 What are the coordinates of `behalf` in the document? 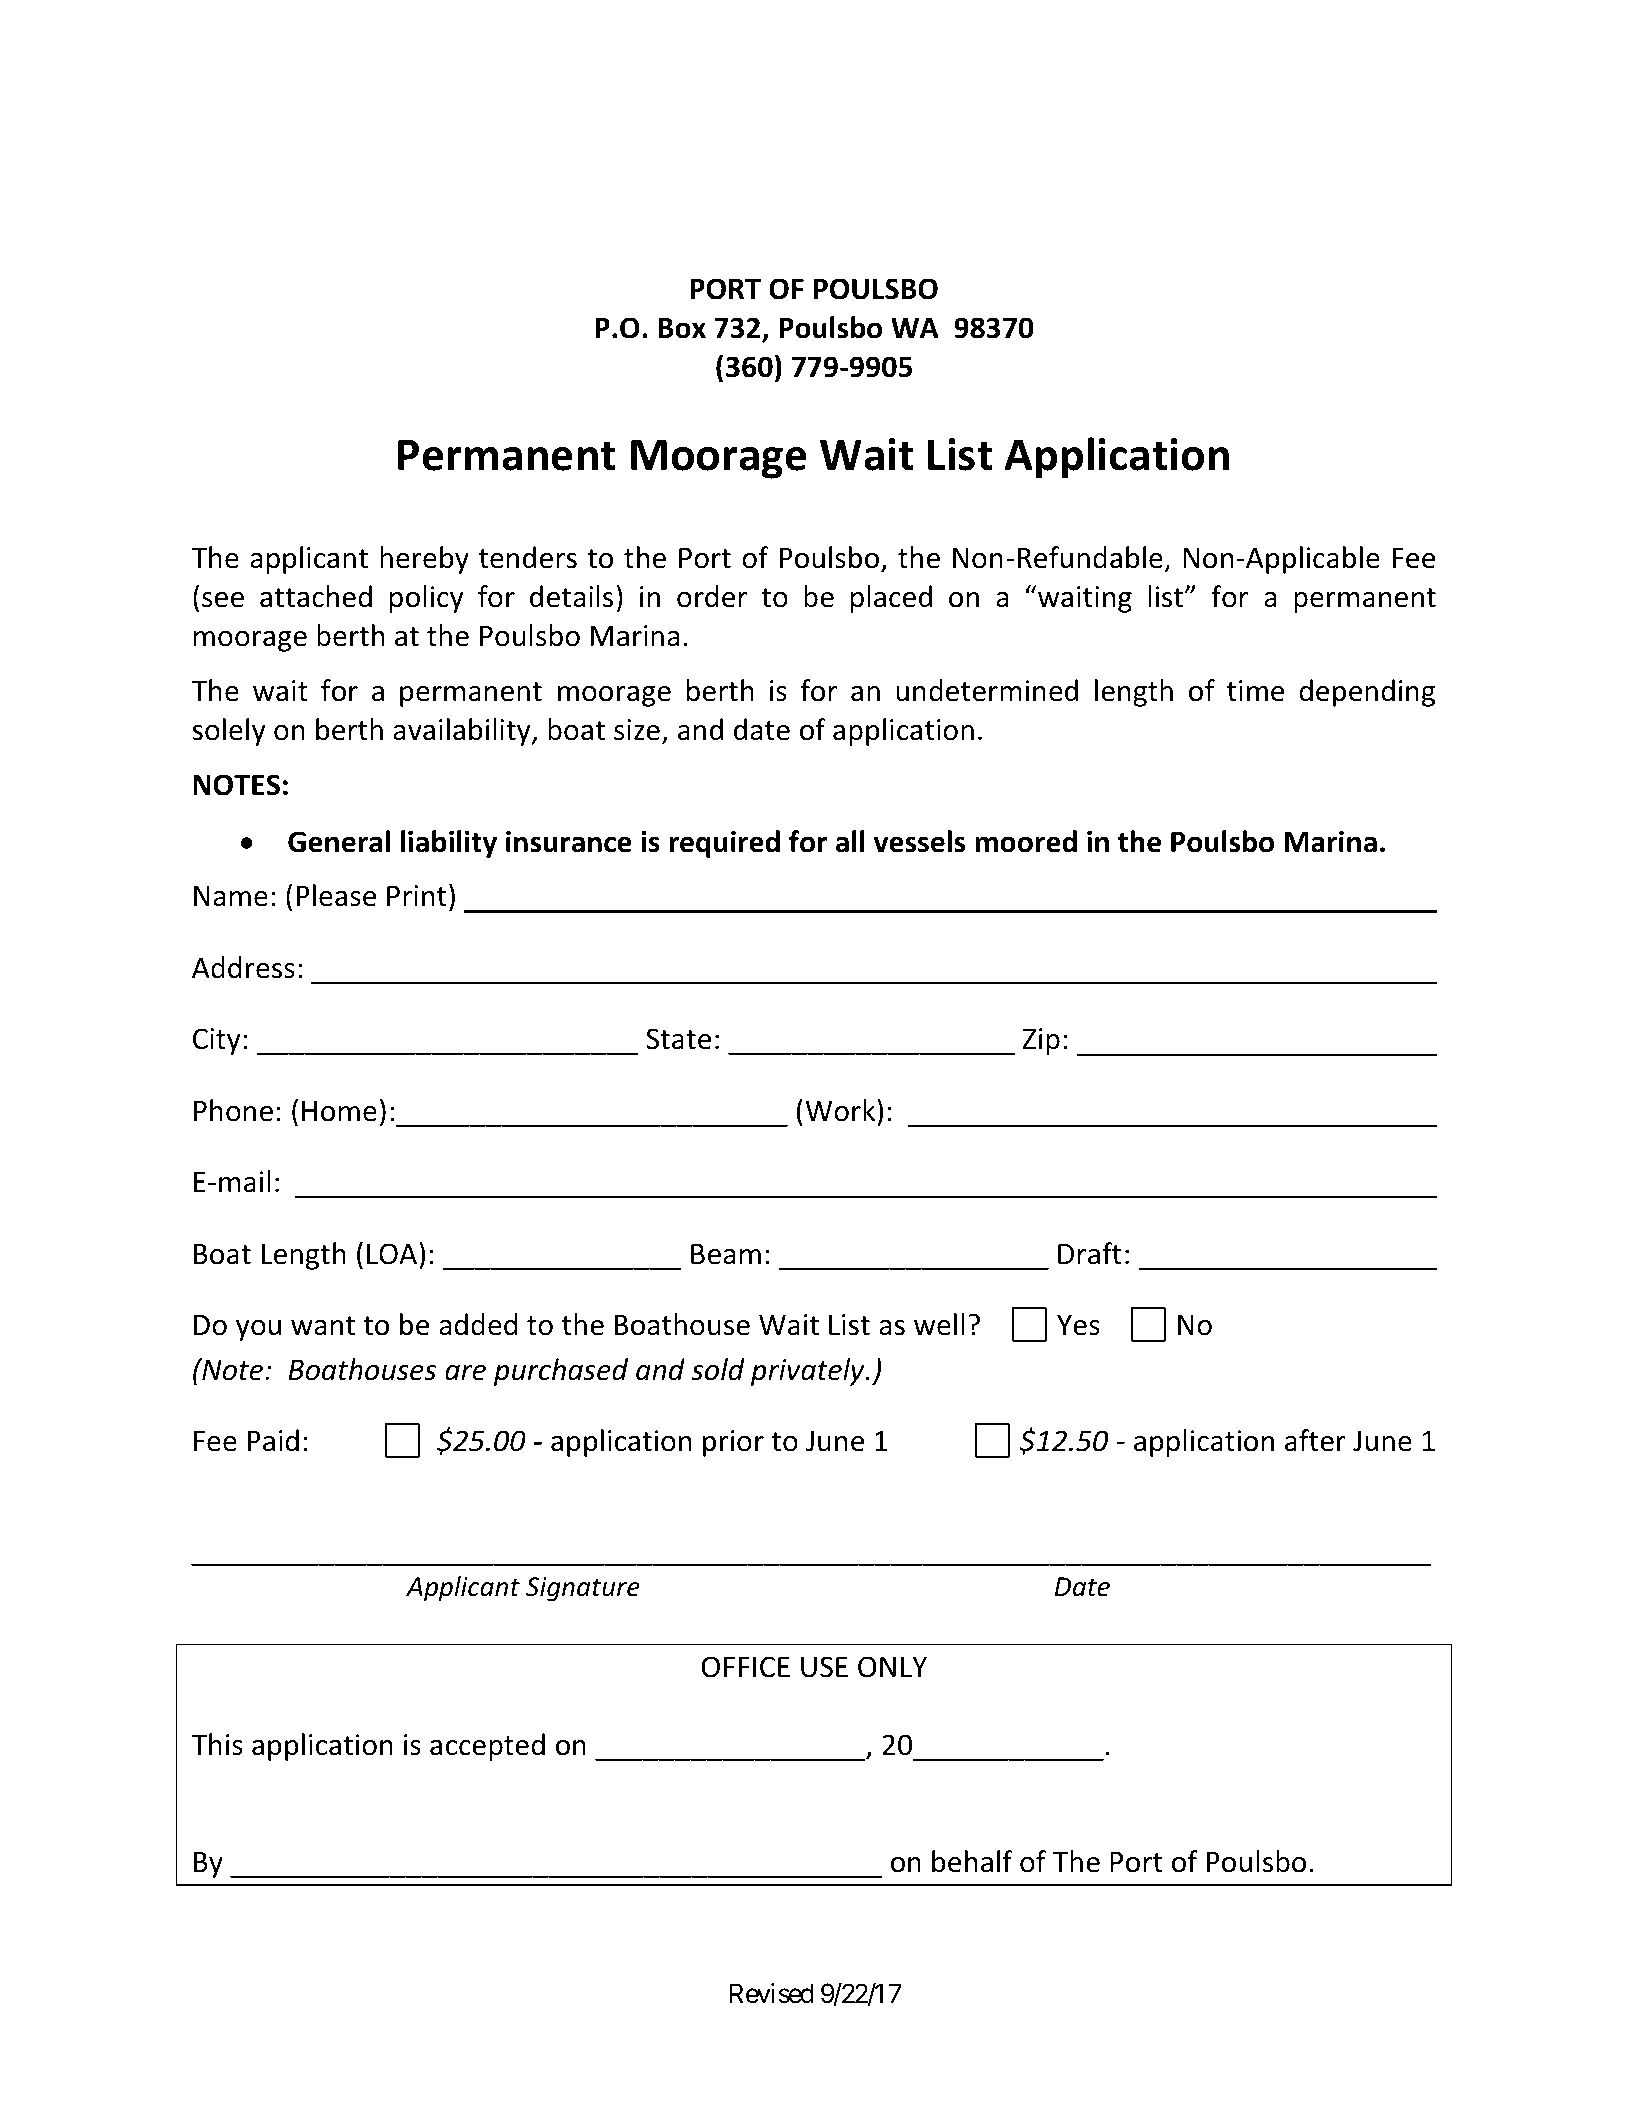 It's located at (972, 1861).
